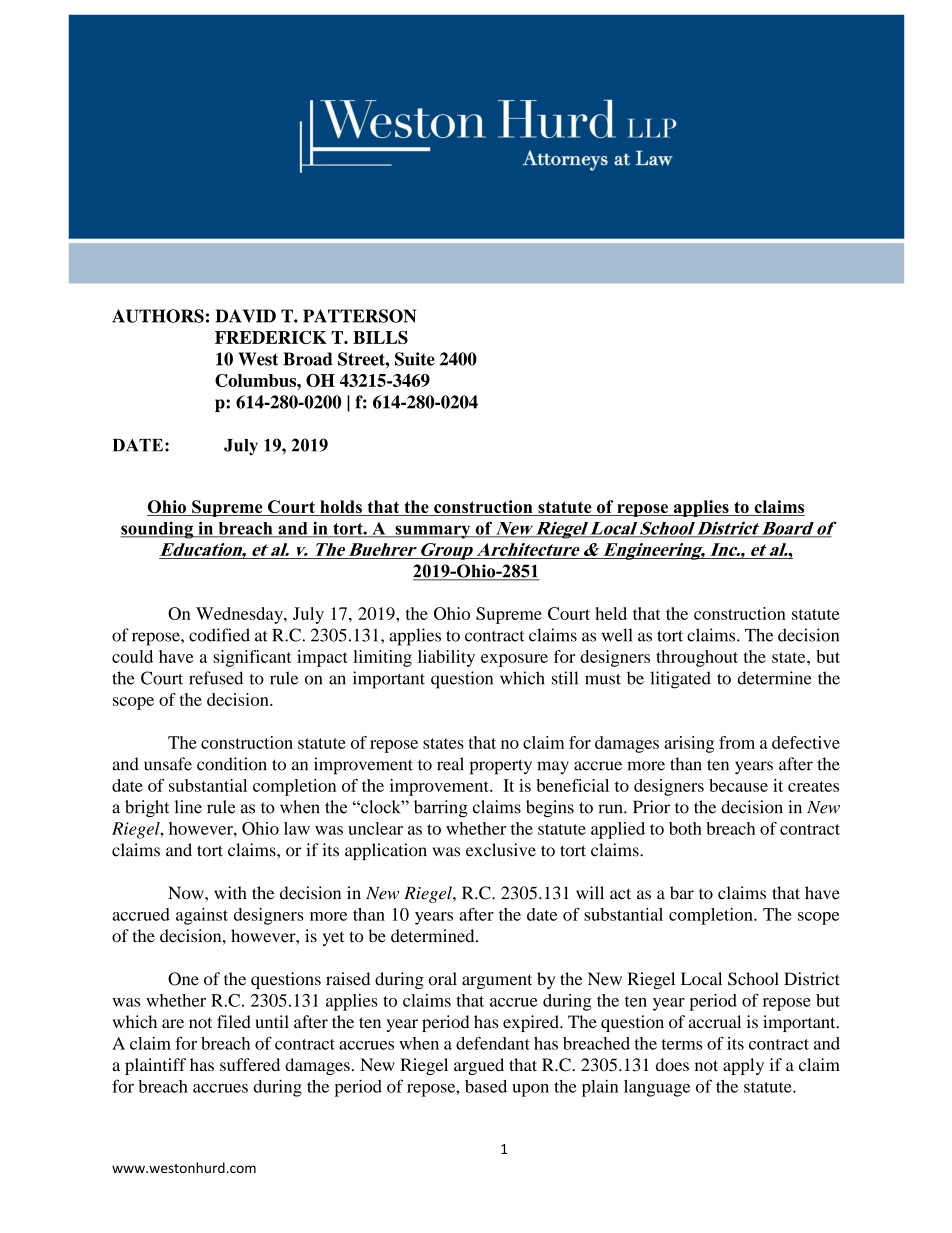 The height and width of the screenshot is (1233, 952). I want to click on apply, so click(743, 1066).
